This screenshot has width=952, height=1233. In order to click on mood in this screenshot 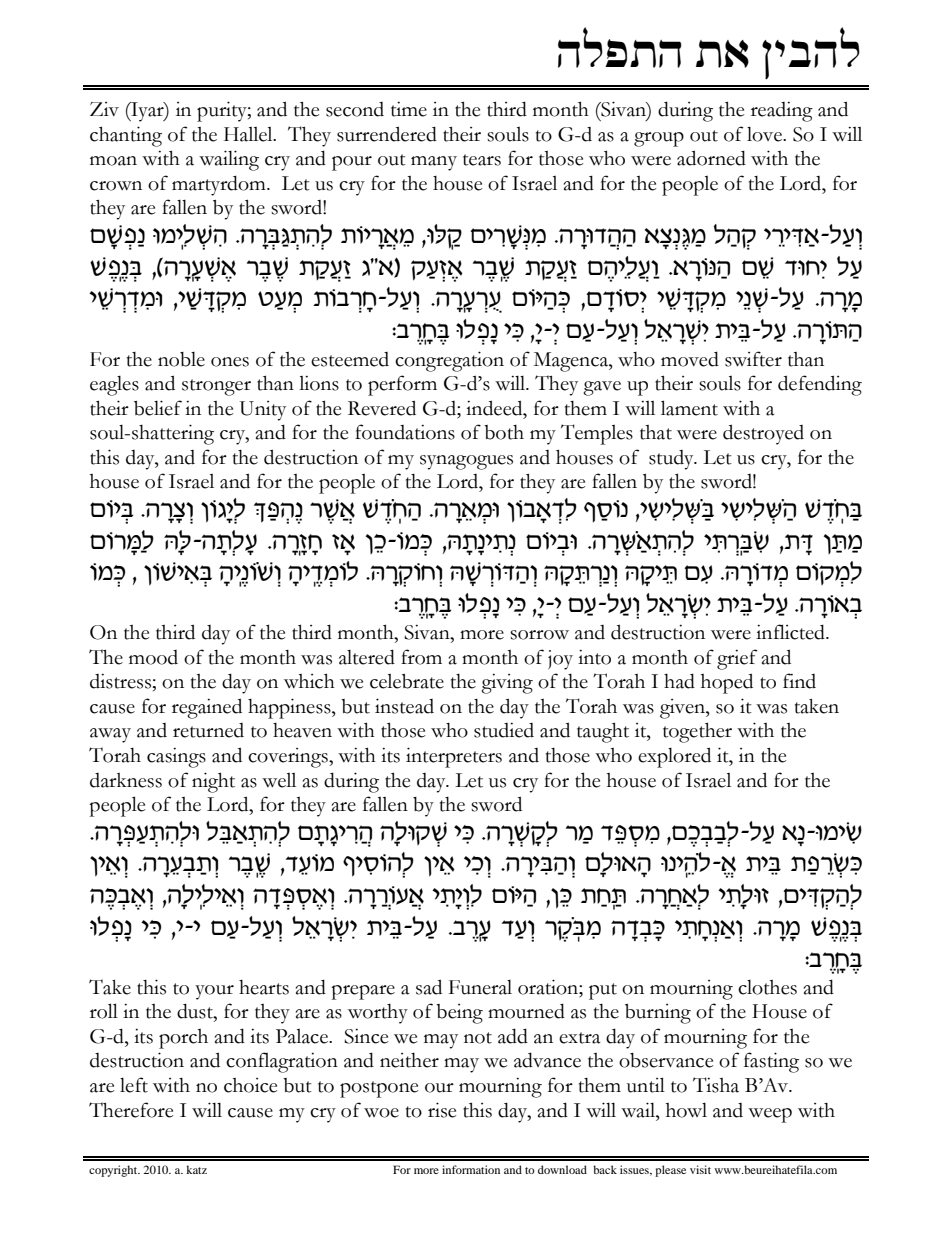, I will do `click(153, 657)`.
